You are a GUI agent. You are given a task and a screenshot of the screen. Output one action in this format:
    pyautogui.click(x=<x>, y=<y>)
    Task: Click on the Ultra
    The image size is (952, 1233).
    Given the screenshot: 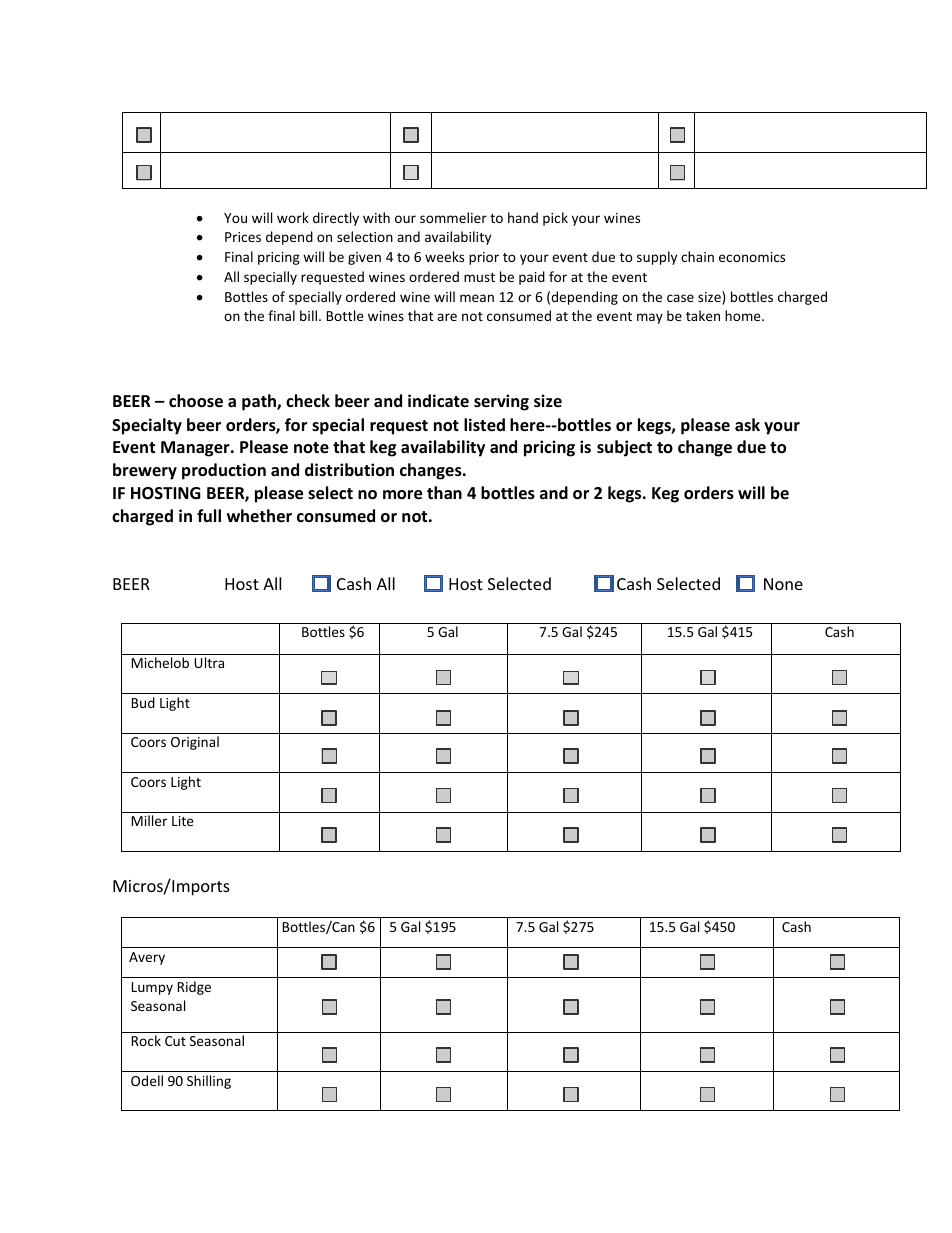 What is the action you would take?
    pyautogui.click(x=209, y=662)
